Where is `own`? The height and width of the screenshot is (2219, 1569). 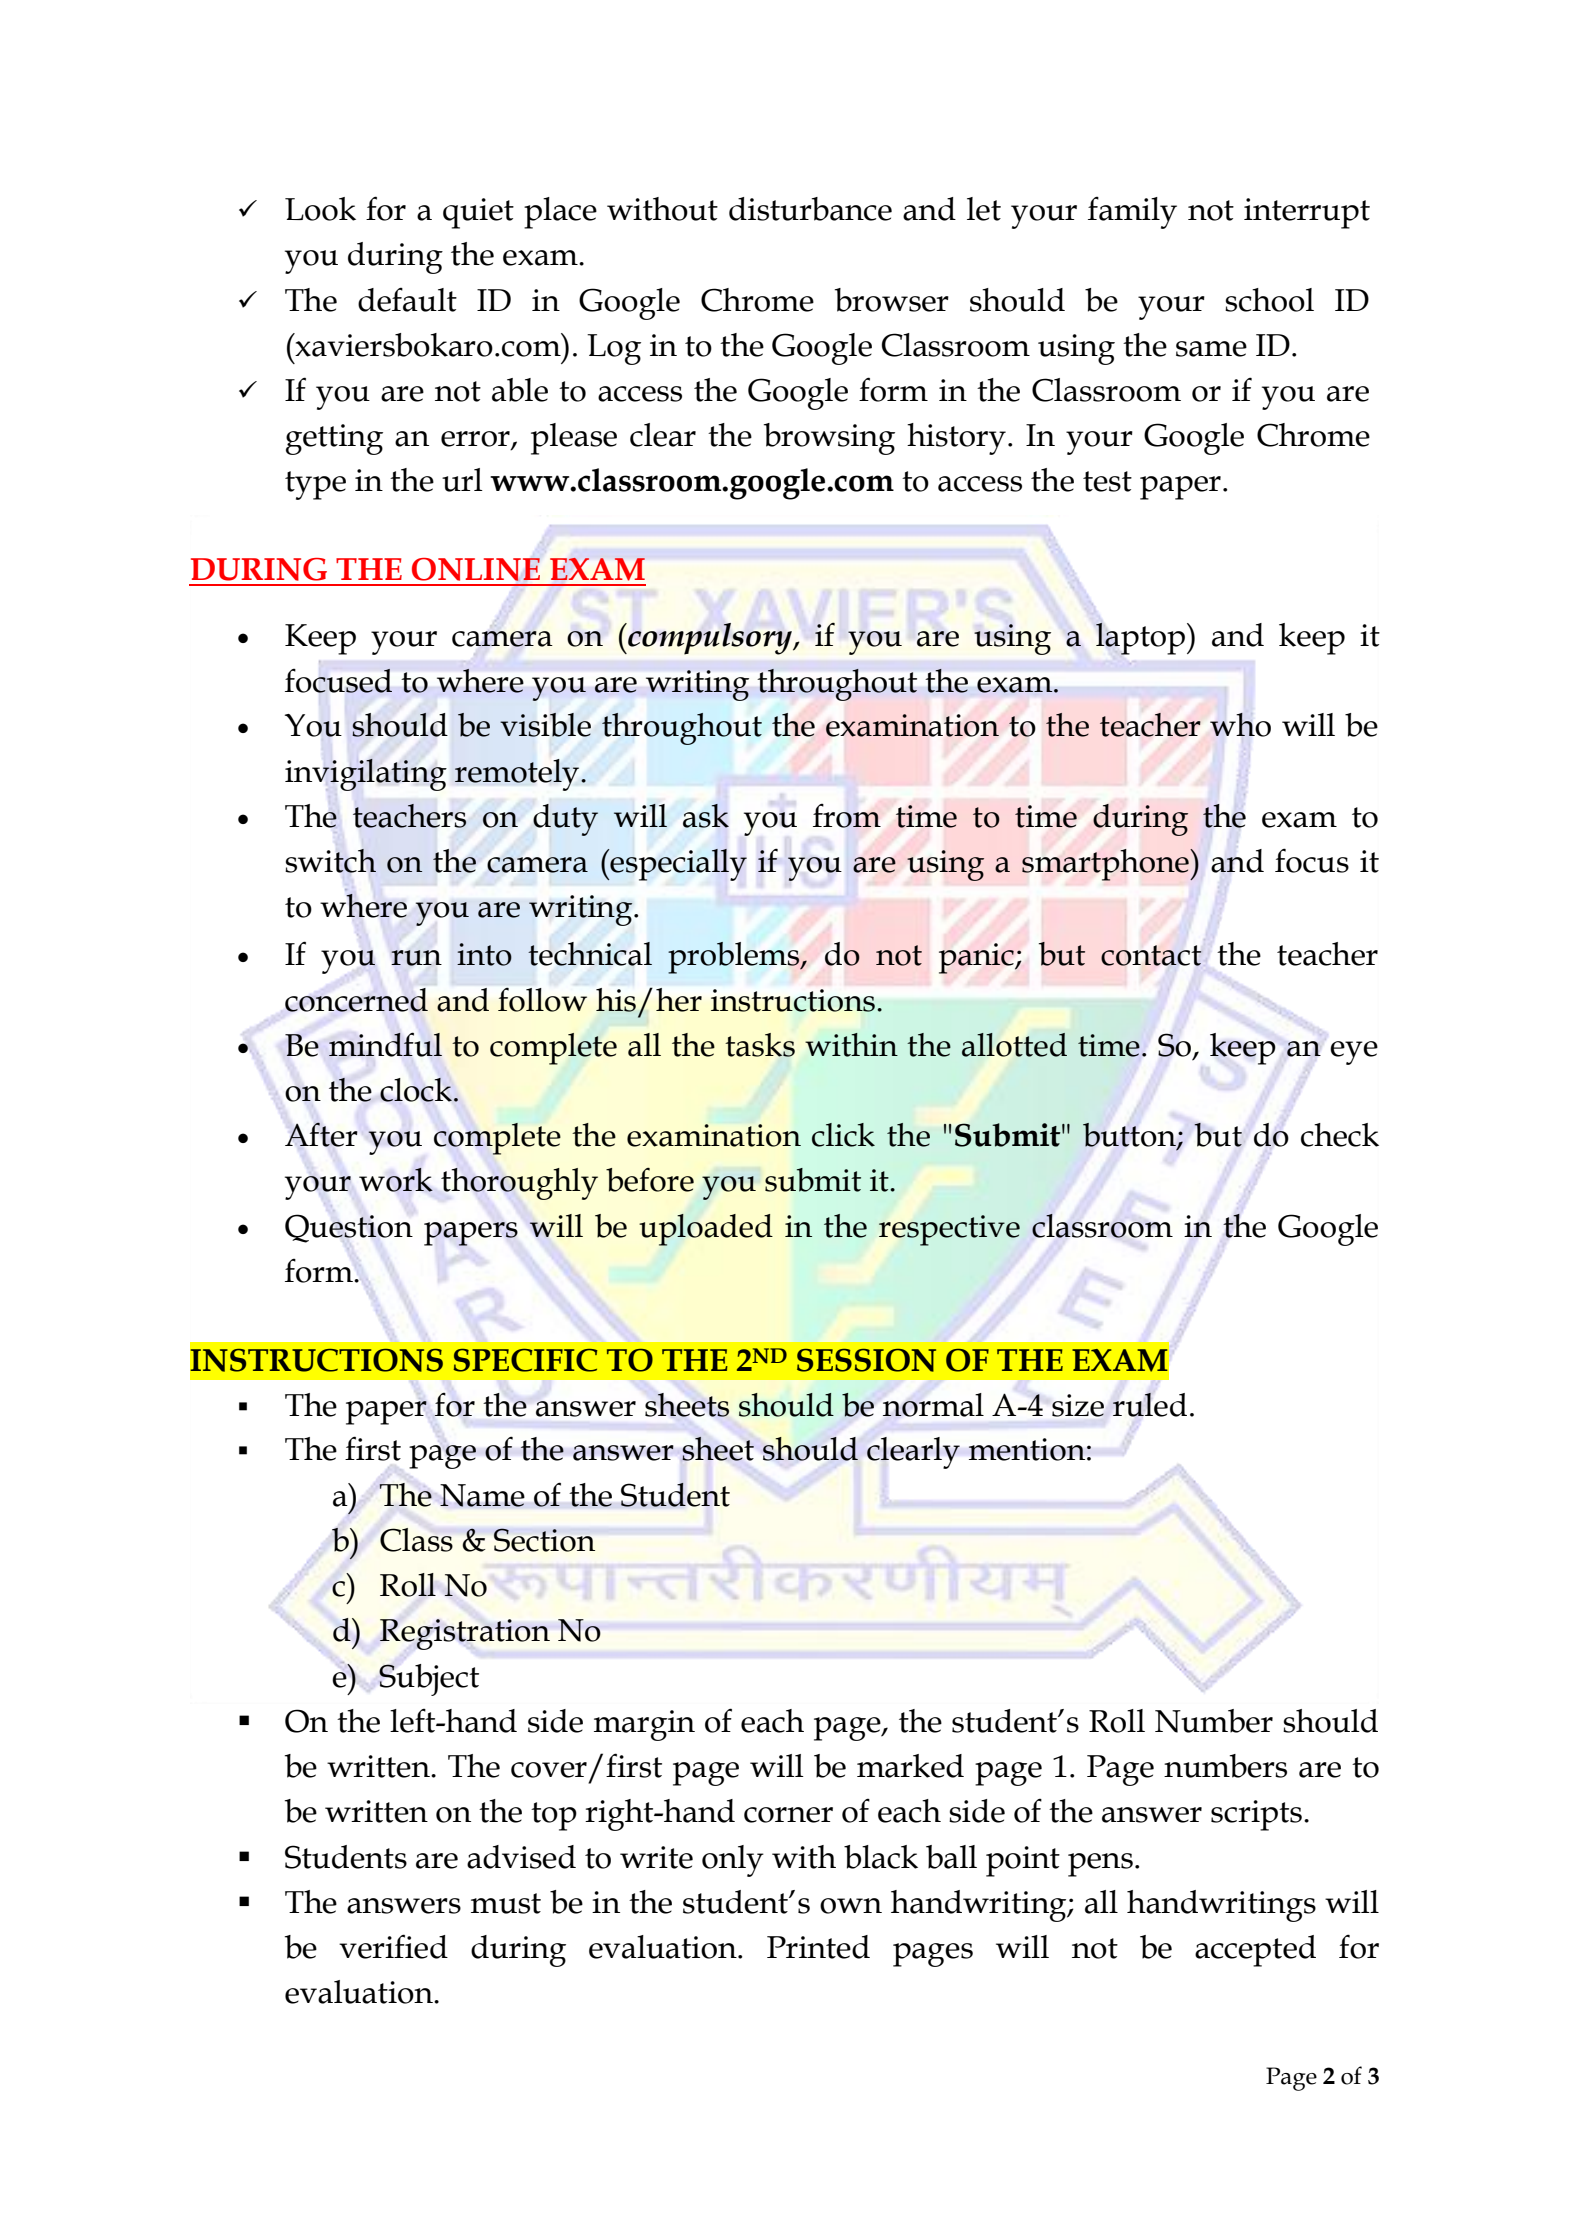 own is located at coordinates (851, 1906).
